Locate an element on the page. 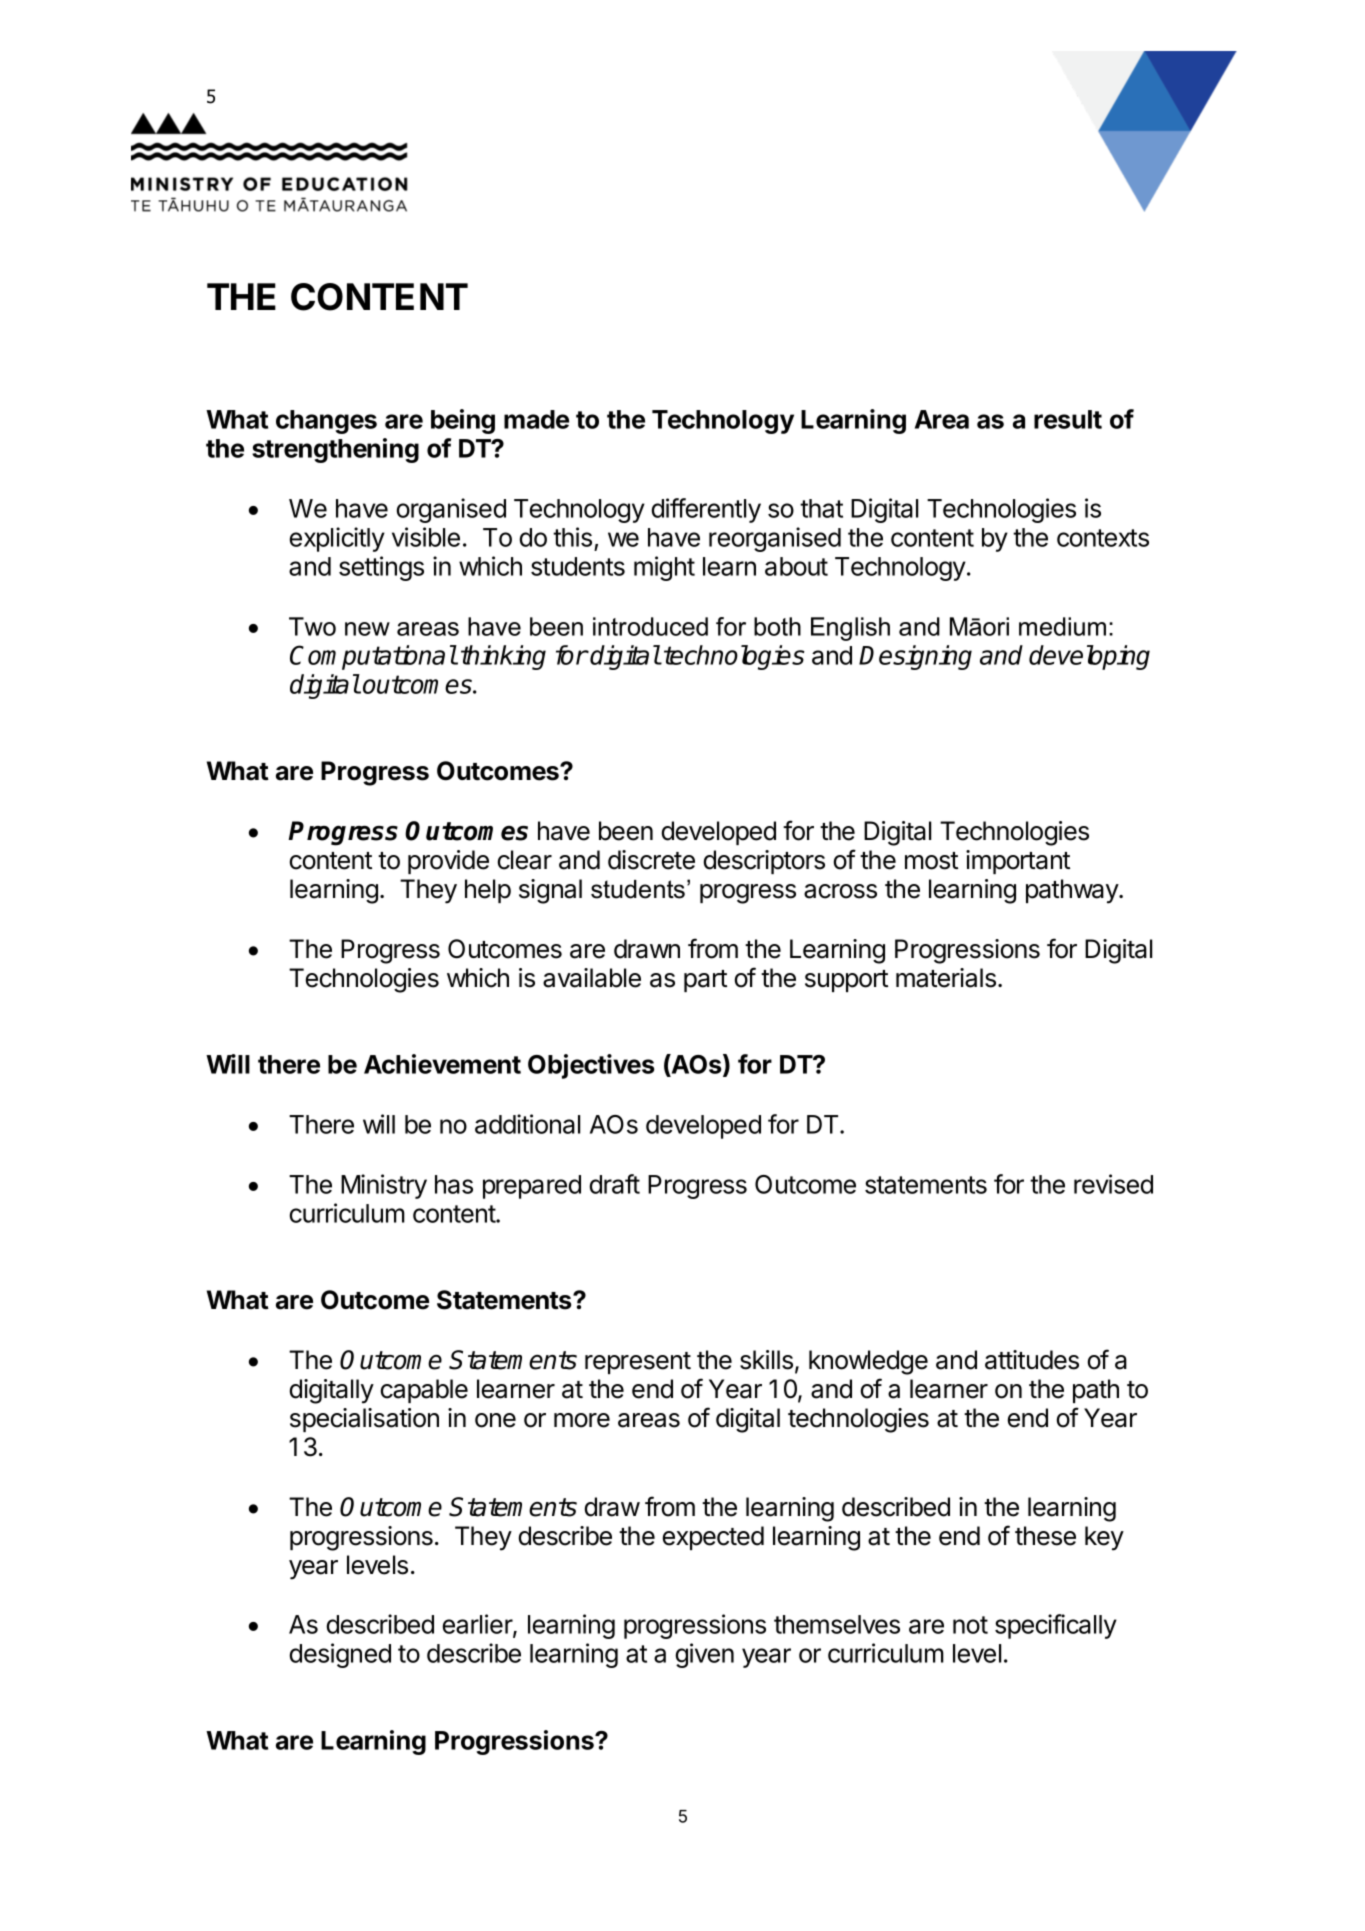 The height and width of the image is (1931, 1365). given is located at coordinates (704, 1655).
